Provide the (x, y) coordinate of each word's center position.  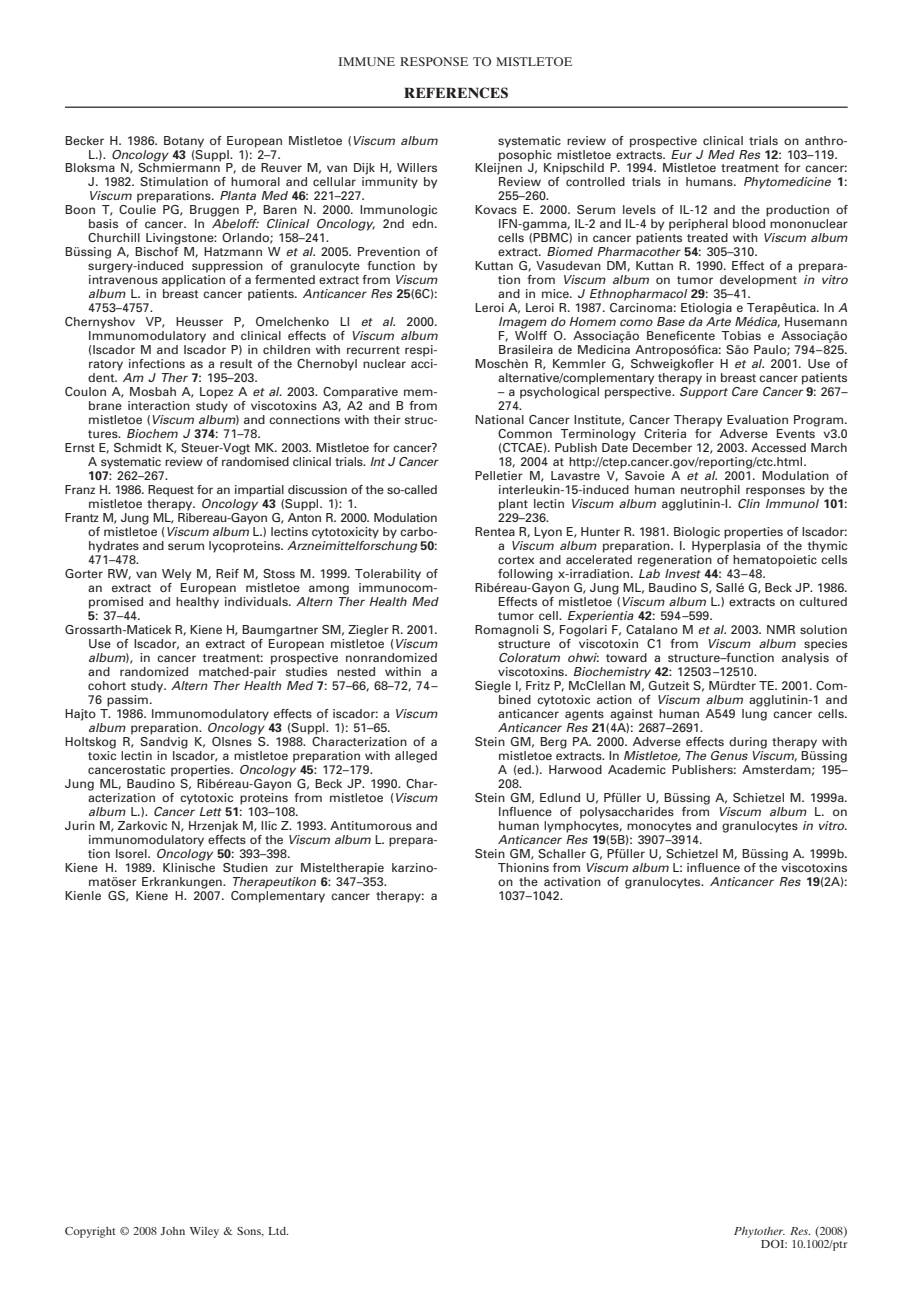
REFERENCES (456, 93)
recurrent (373, 350)
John (173, 1231)
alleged (416, 757)
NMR (781, 629)
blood (749, 223)
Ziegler (368, 631)
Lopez (216, 393)
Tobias (741, 335)
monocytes (659, 827)
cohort (107, 685)
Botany (184, 142)
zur (284, 868)
